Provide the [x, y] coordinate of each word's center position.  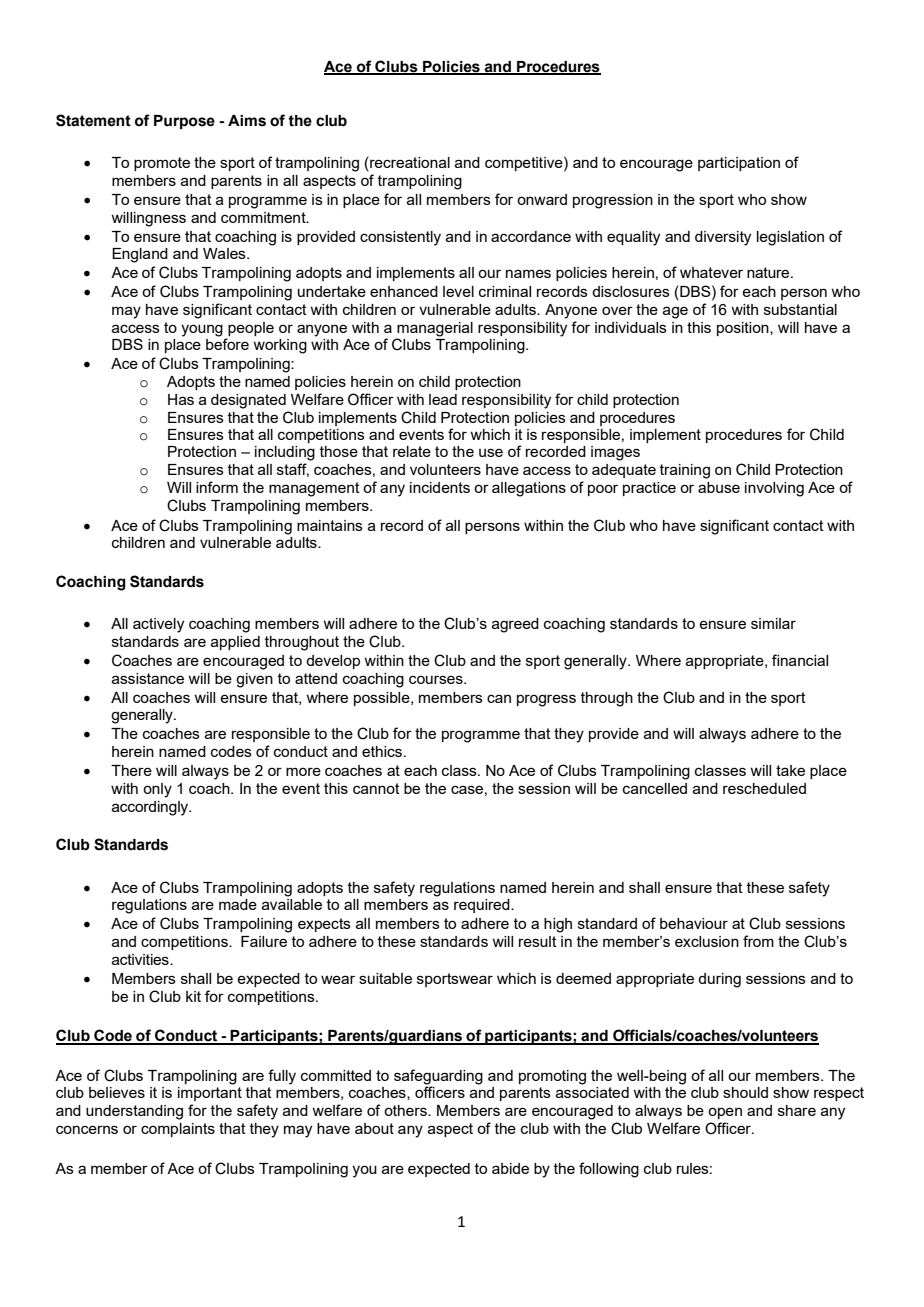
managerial [435, 329]
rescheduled [764, 788]
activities [141, 959]
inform [217, 487]
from [758, 941]
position [744, 329]
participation [739, 164]
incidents [440, 487]
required [483, 906]
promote [162, 164]
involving [774, 489]
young [202, 330]
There [131, 770]
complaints [178, 1130]
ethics [383, 751]
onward [542, 199]
